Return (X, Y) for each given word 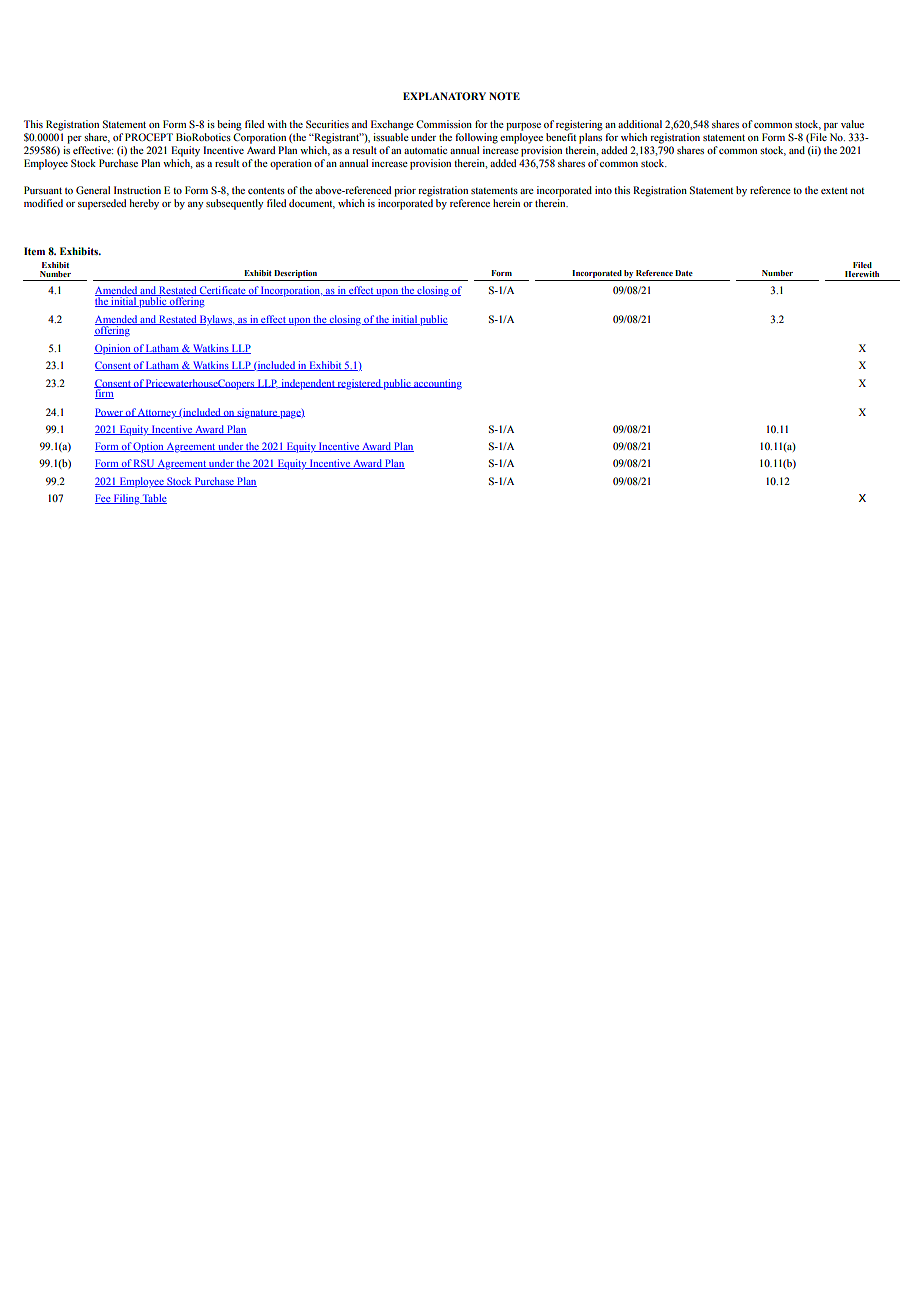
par (831, 127)
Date (684, 273)
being (229, 125)
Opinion (113, 349)
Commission (444, 124)
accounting (437, 384)
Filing (126, 499)
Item (34, 251)
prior (405, 191)
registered (359, 384)
